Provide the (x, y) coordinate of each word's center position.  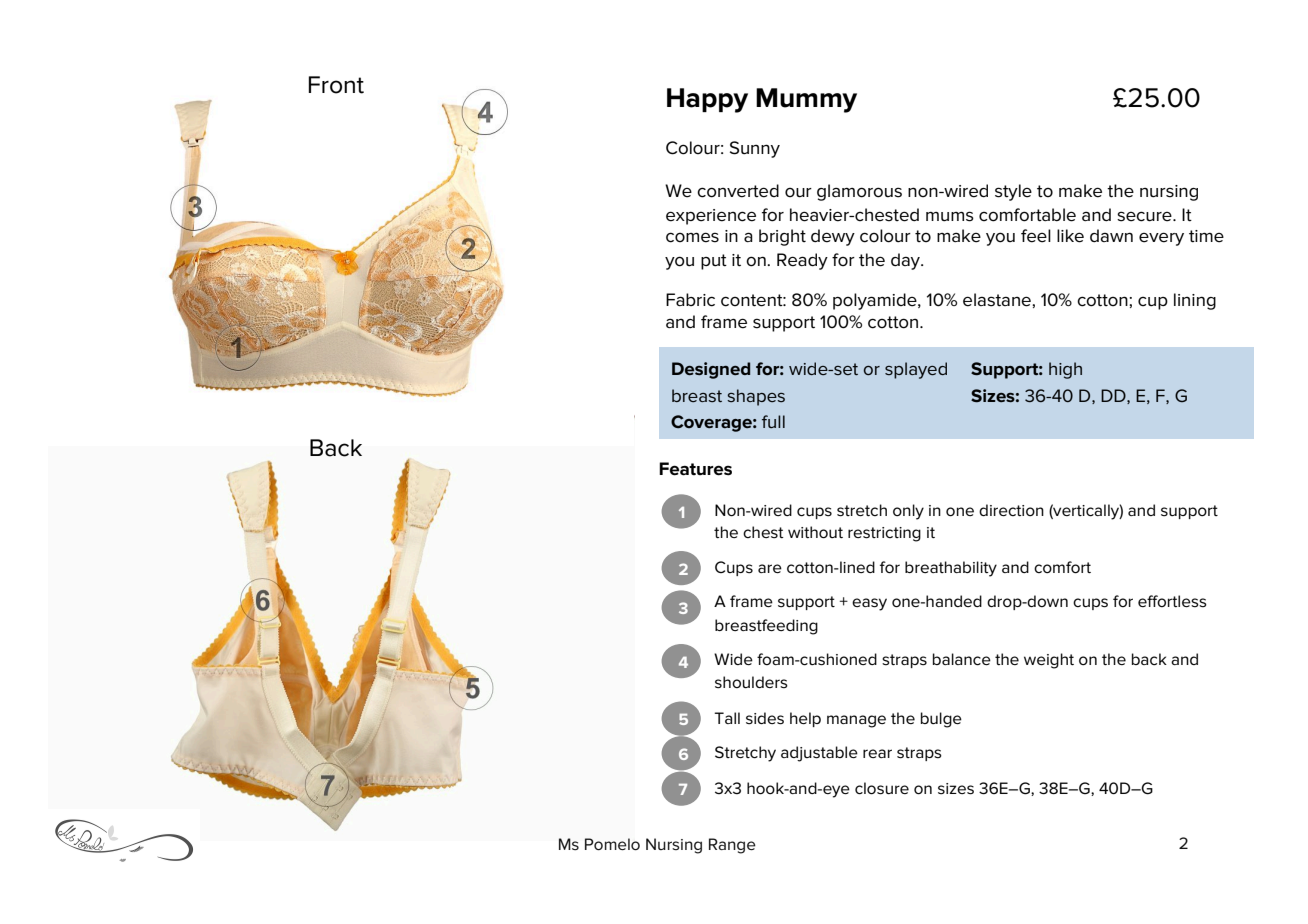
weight (1049, 661)
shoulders (751, 682)
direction (1011, 510)
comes (692, 237)
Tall (727, 718)
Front (336, 85)
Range (732, 846)
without (815, 532)
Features (695, 469)
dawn (1111, 235)
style (1013, 192)
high (1065, 370)
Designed (711, 370)
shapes (756, 397)
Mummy (806, 100)
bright (782, 237)
